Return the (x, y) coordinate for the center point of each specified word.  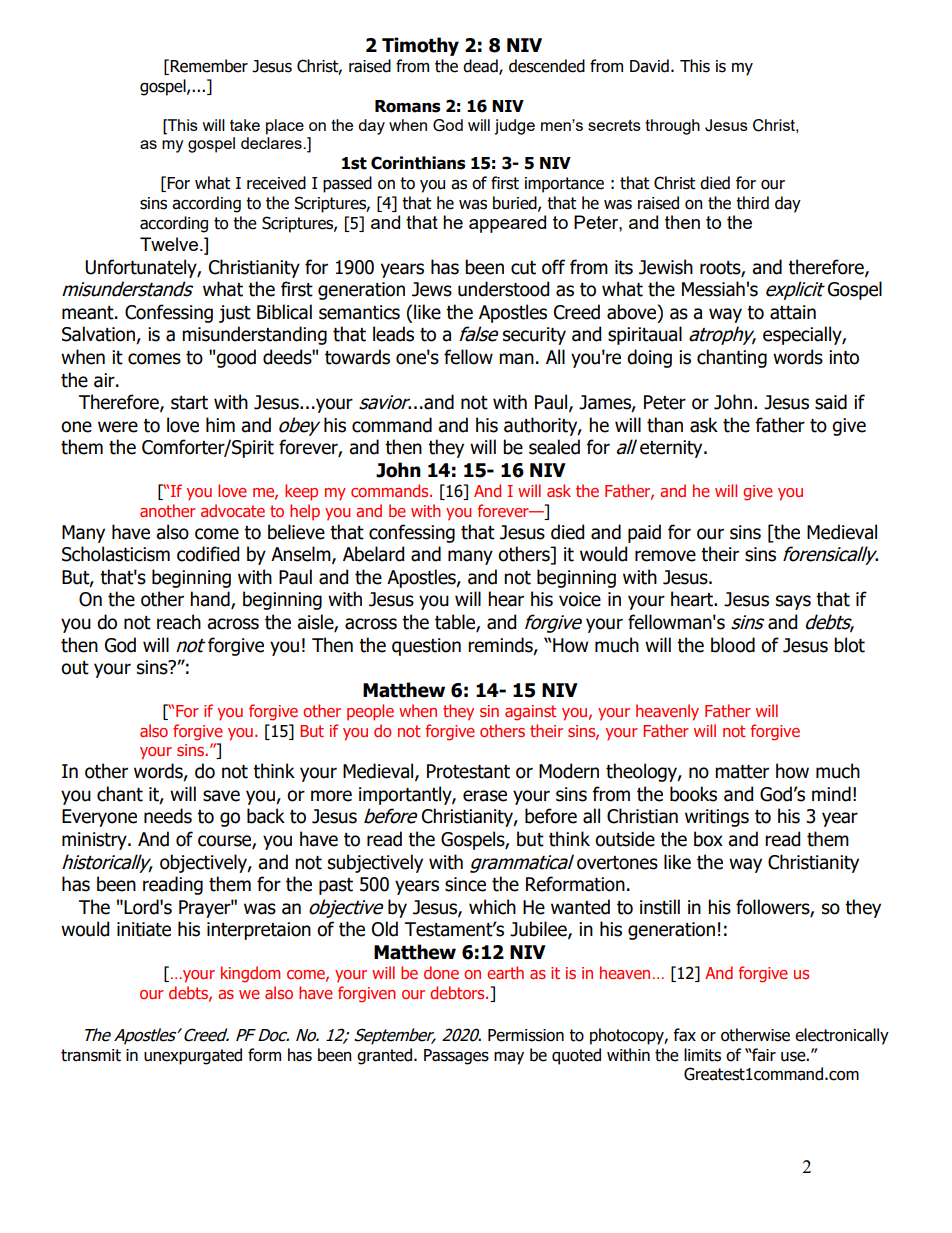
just (235, 314)
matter (742, 772)
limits (702, 1055)
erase (485, 796)
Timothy (420, 46)
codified (208, 554)
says (793, 602)
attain (793, 312)
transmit (91, 1055)
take (245, 125)
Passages (456, 1057)
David (649, 66)
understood (503, 289)
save (221, 796)
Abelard (373, 554)
